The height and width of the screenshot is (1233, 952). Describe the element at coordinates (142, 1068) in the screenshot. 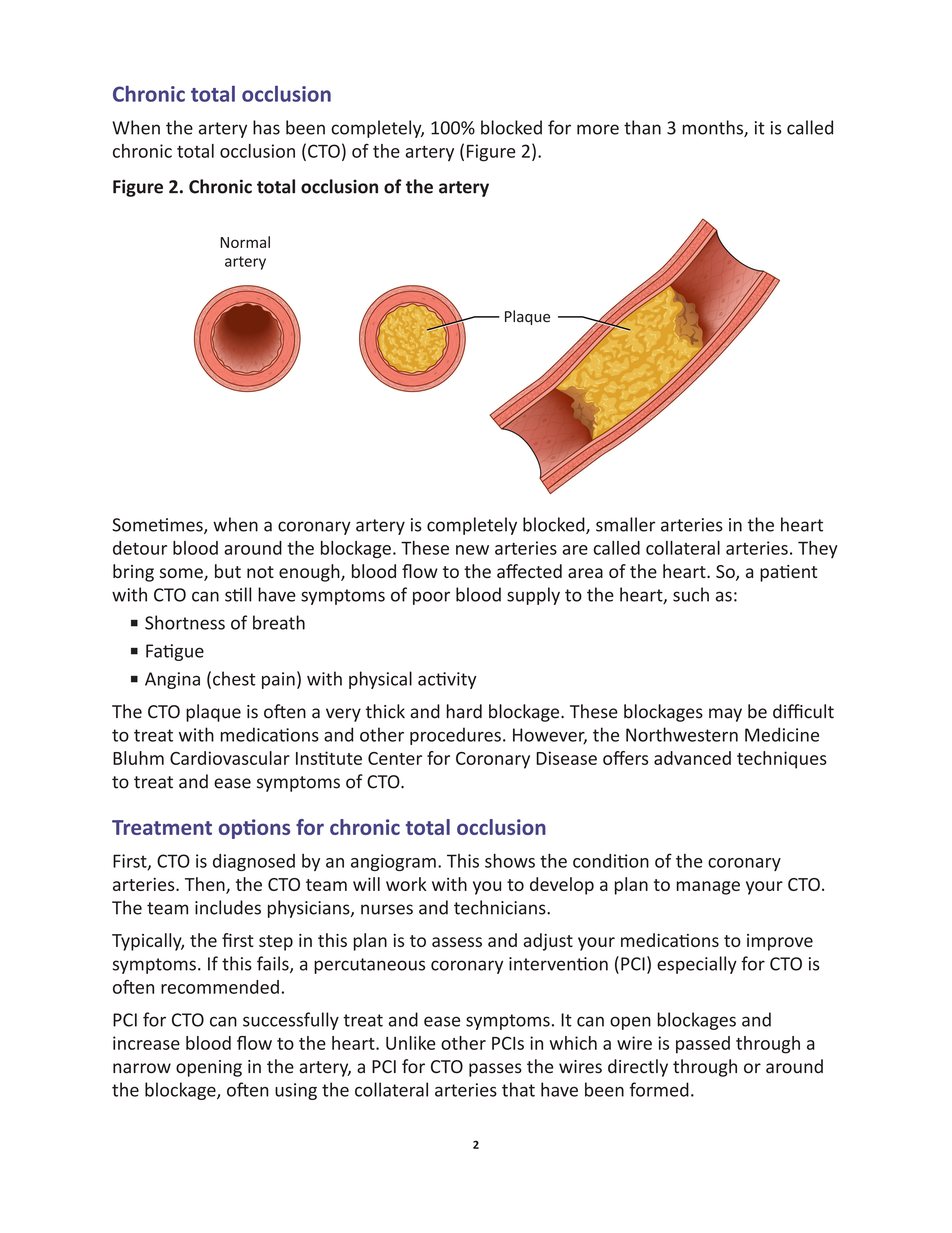

I see `narrow` at that location.
